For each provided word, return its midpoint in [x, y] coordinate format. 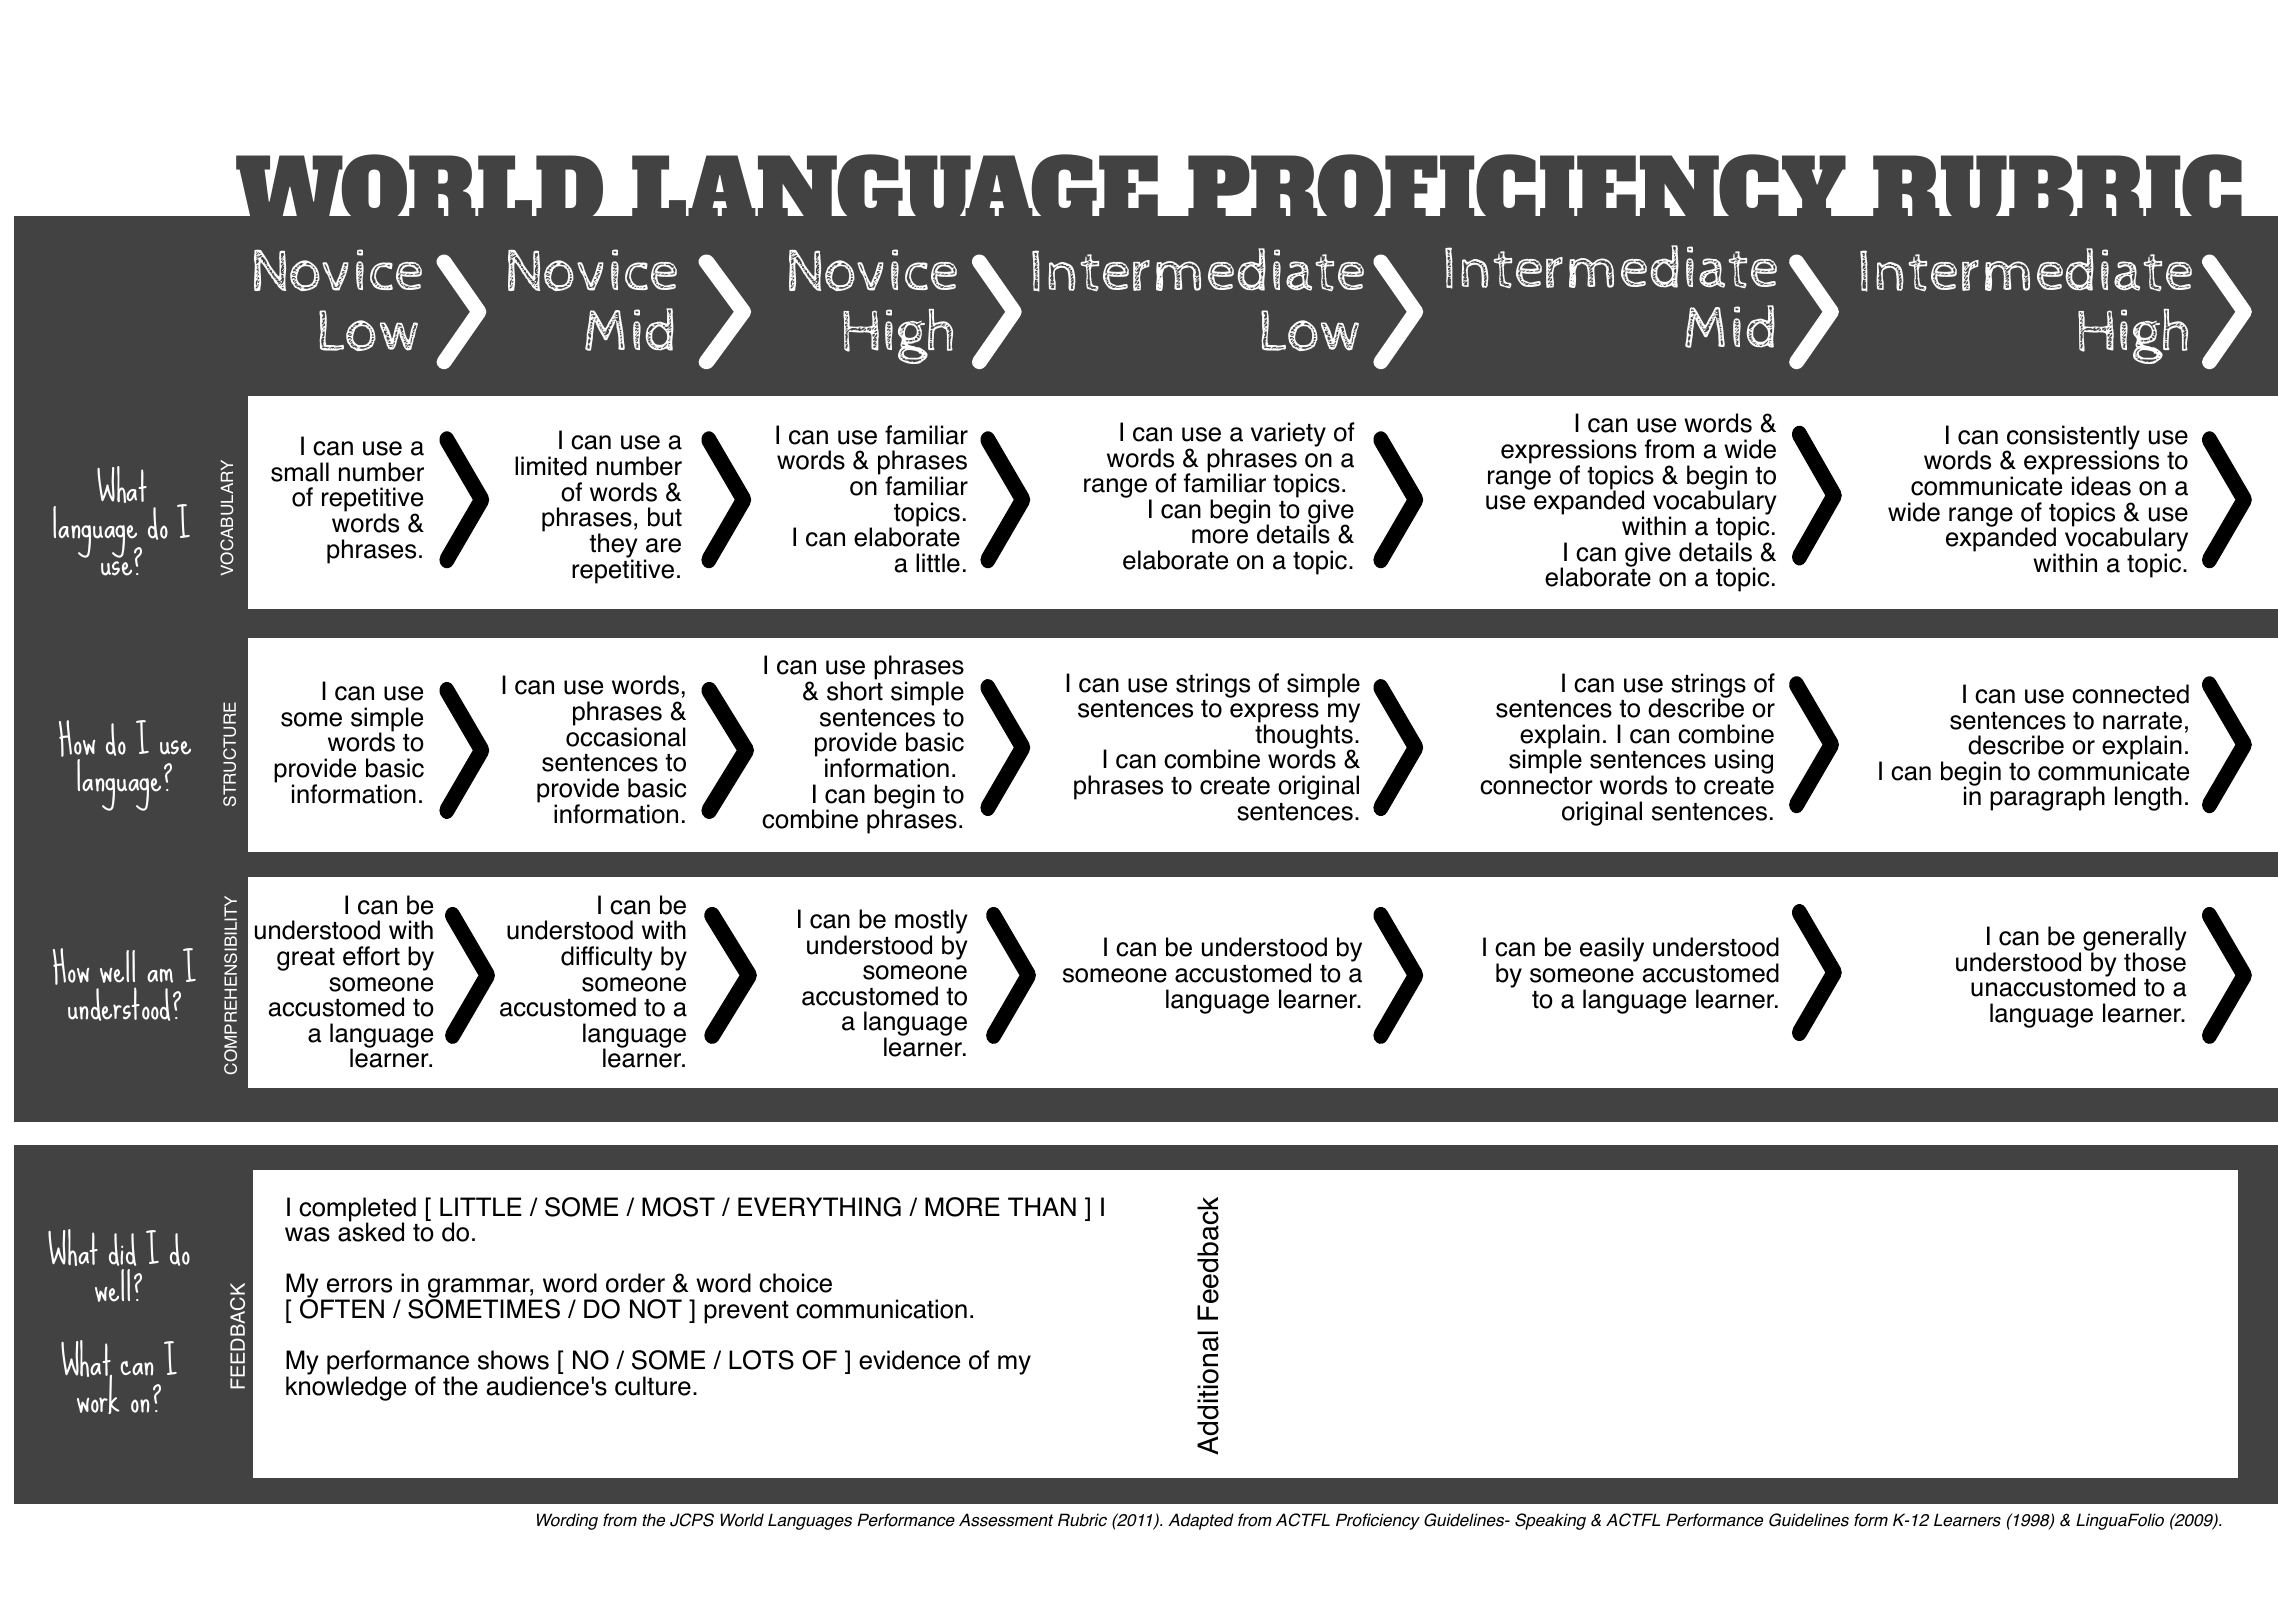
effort [371, 956]
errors [359, 1285]
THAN [1042, 1206]
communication [881, 1309]
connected [2130, 694]
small [300, 472]
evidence [909, 1360]
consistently [2072, 438]
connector [1536, 786]
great [306, 959]
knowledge [346, 1387]
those [2155, 961]
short [855, 690]
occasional [626, 736]
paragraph [2047, 798]
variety [1288, 434]
